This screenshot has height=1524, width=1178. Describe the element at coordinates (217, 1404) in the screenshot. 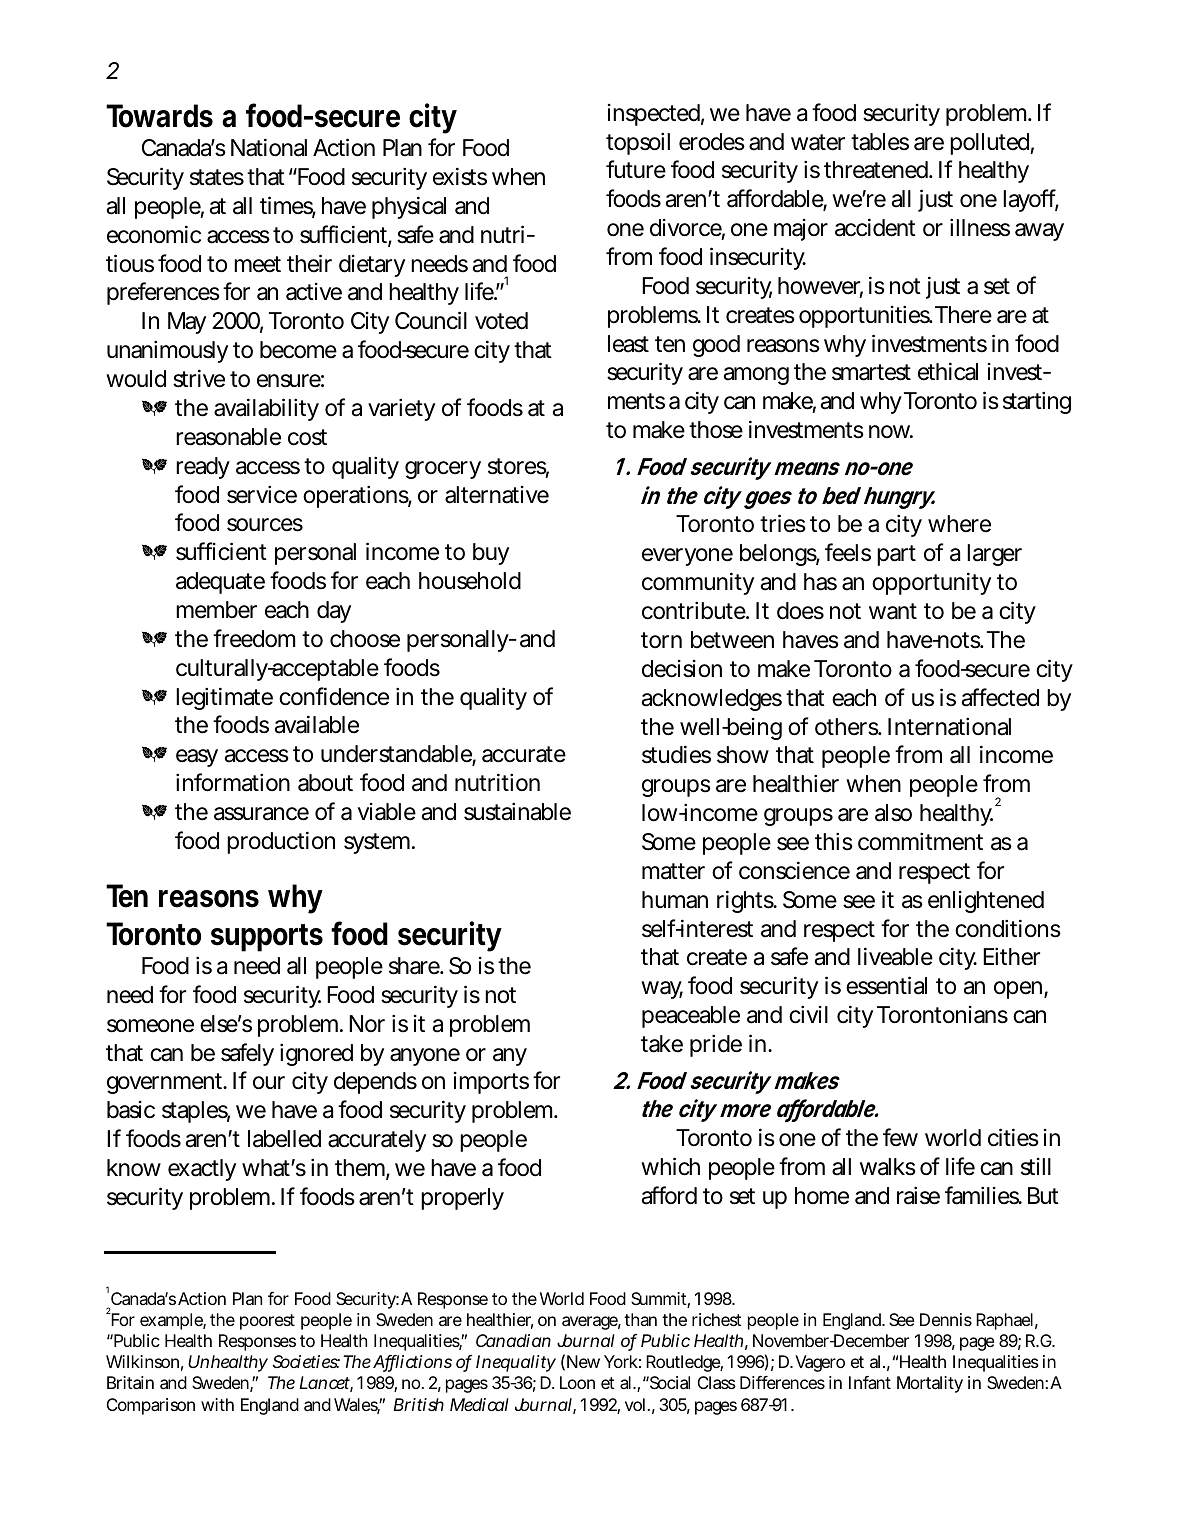

I see `with` at that location.
